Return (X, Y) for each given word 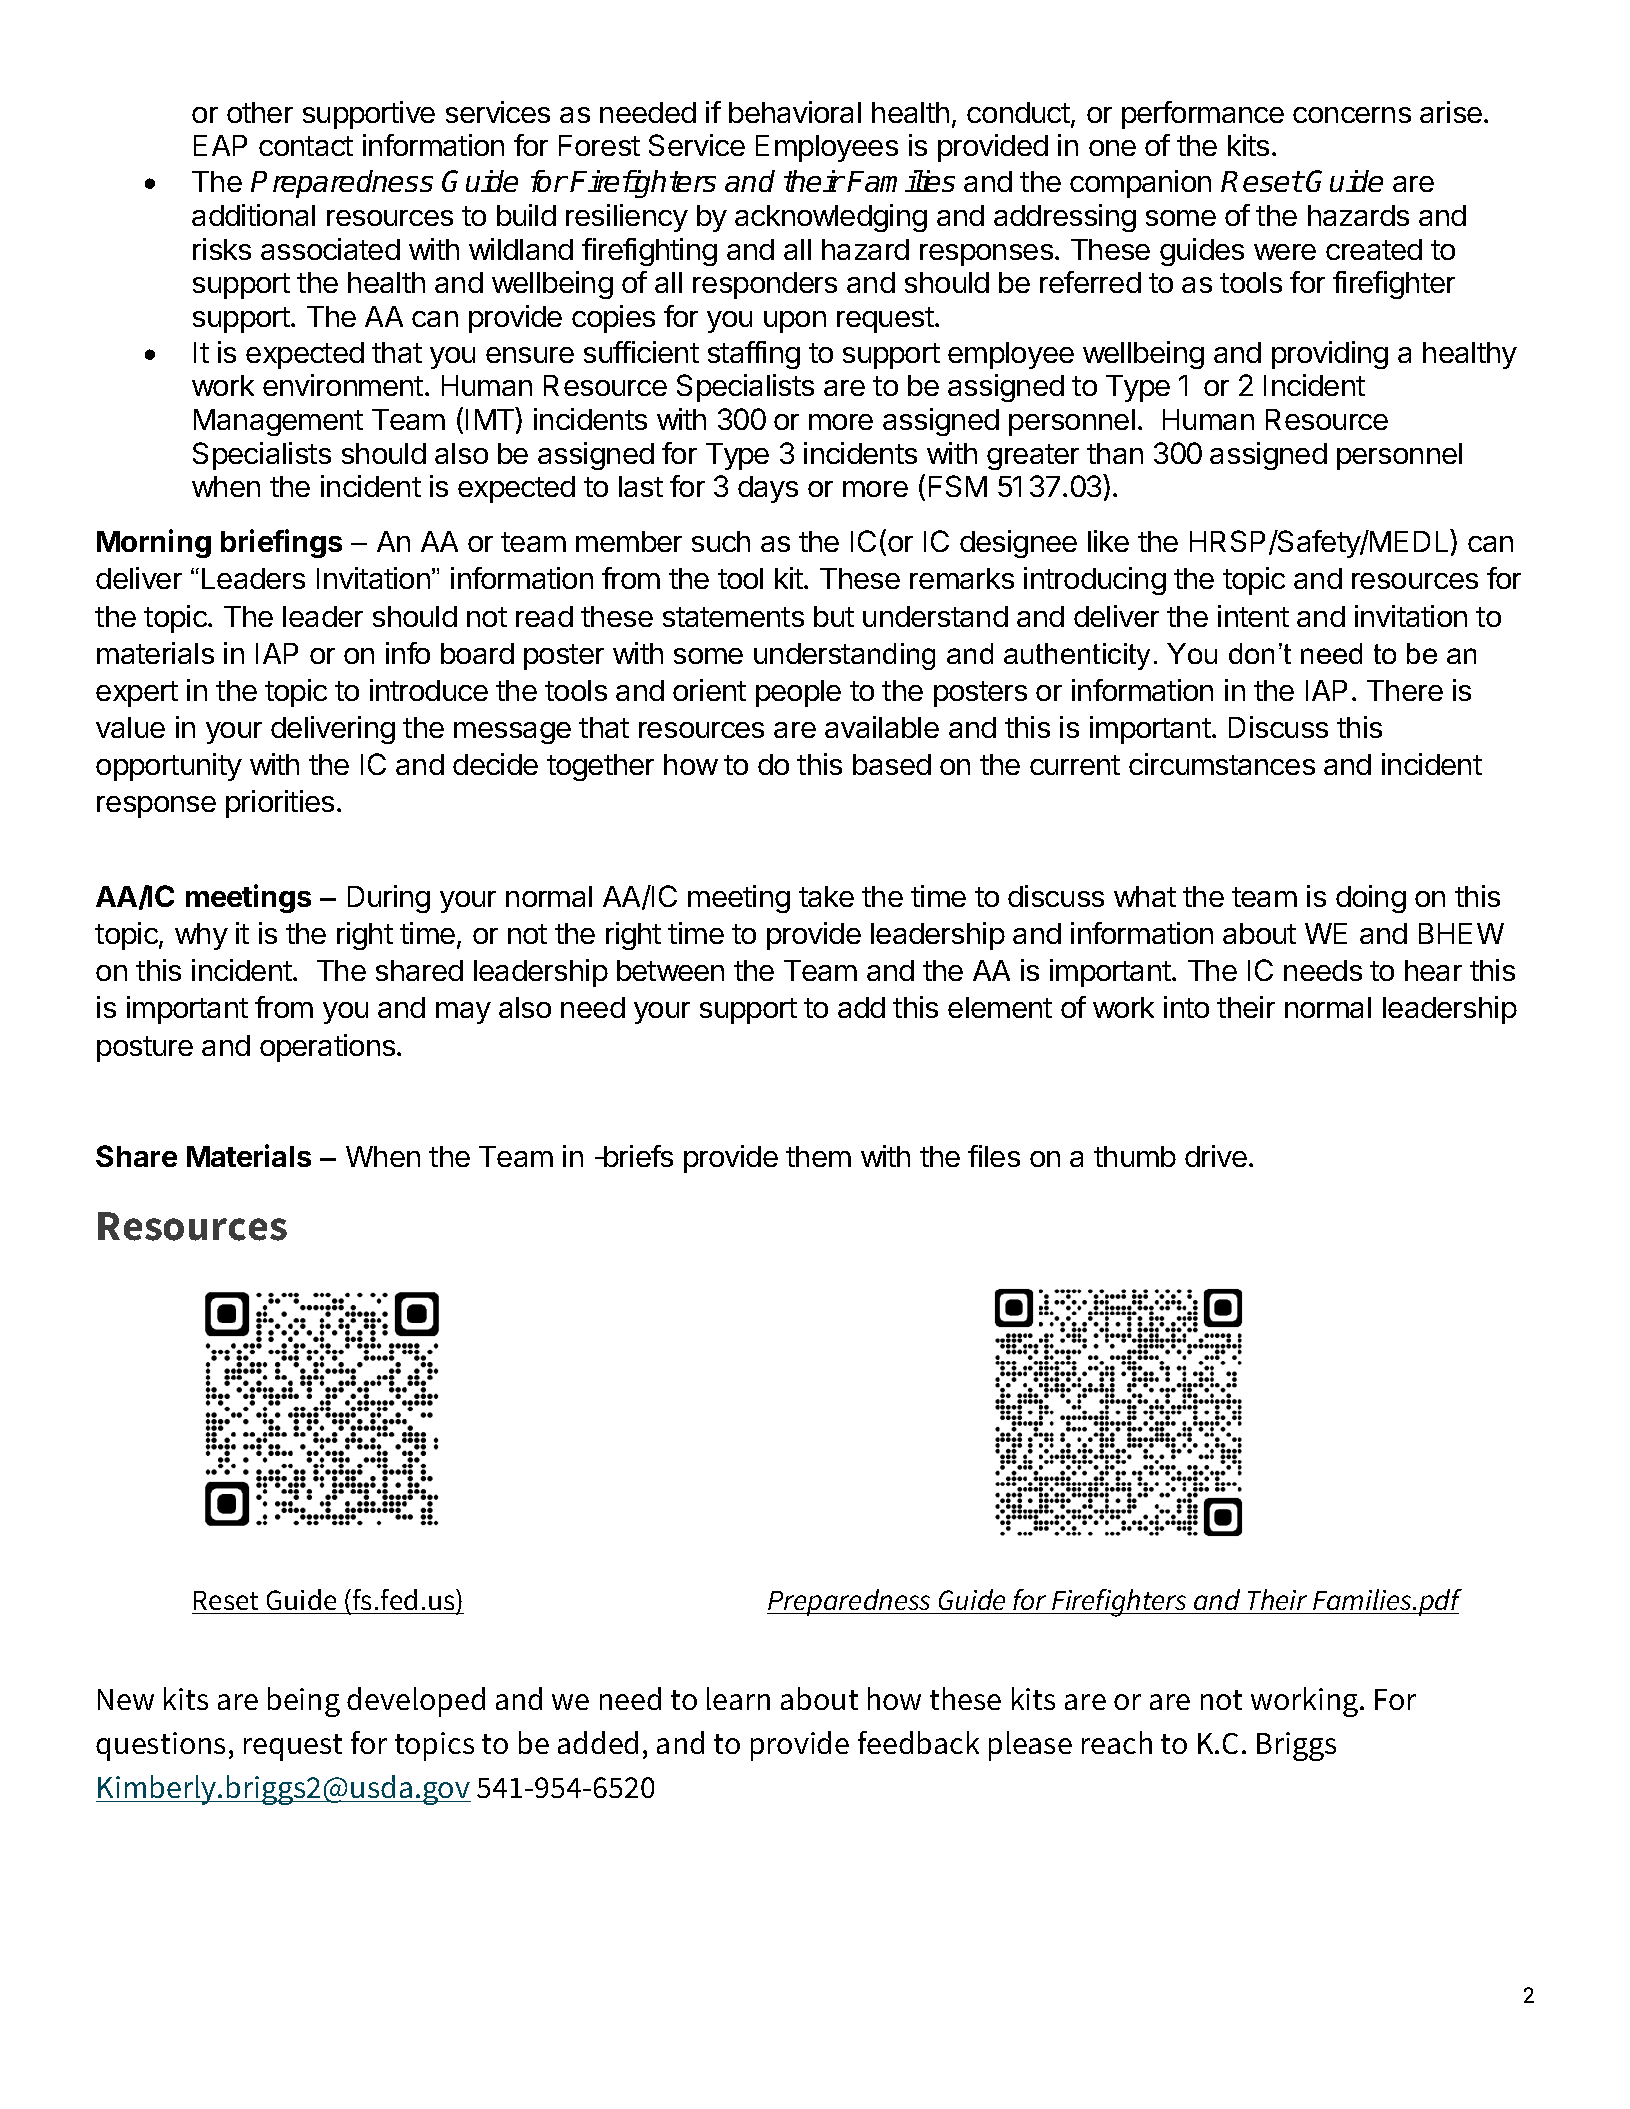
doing (1371, 899)
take (826, 896)
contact (306, 146)
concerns (1352, 115)
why (201, 936)
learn (738, 1698)
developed (416, 1702)
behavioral (795, 112)
